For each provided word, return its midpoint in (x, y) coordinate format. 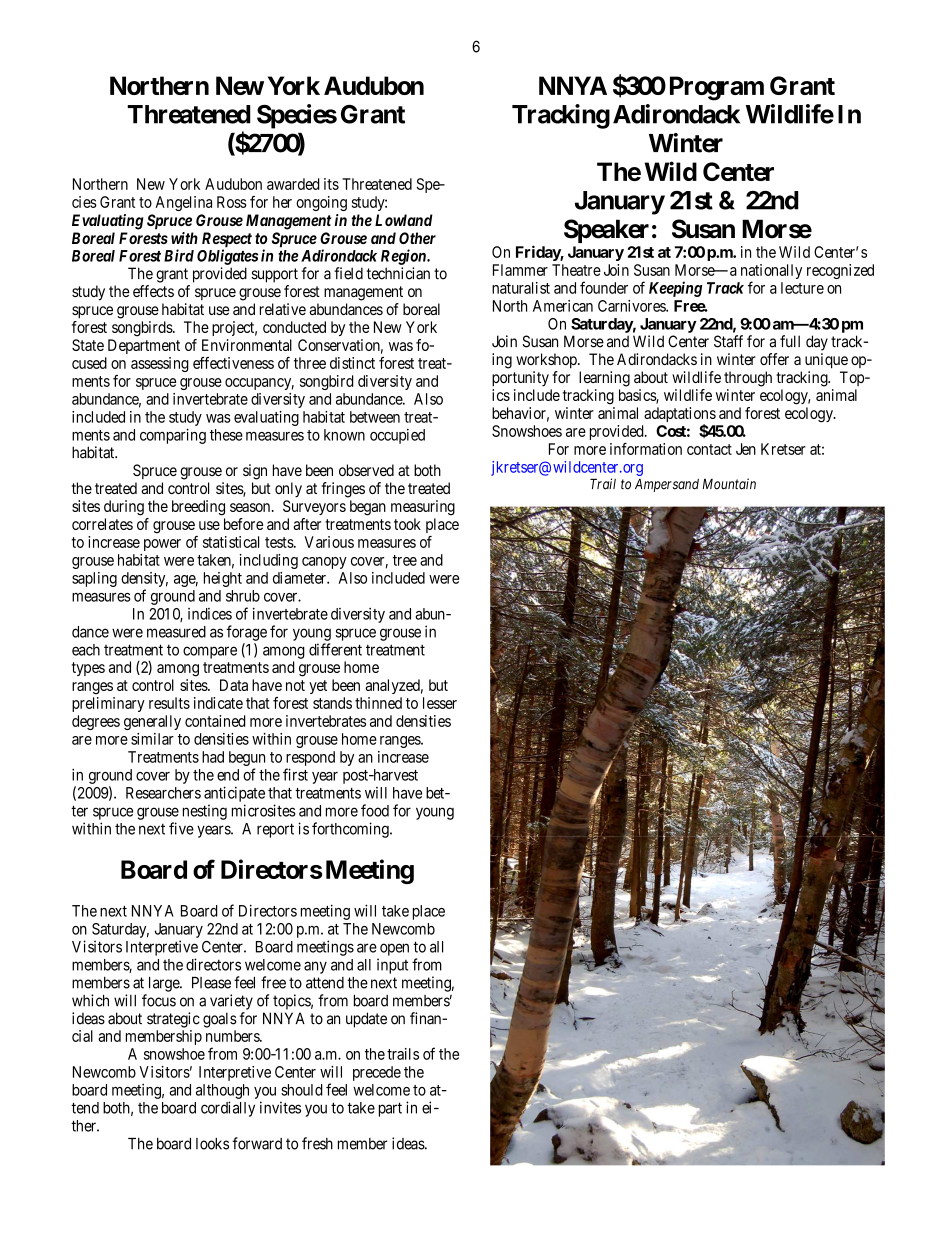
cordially (228, 1109)
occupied (397, 436)
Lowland (404, 220)
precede (377, 1073)
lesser (440, 703)
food (375, 810)
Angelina (183, 203)
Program (717, 88)
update (366, 1020)
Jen (746, 449)
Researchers (163, 793)
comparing (173, 436)
